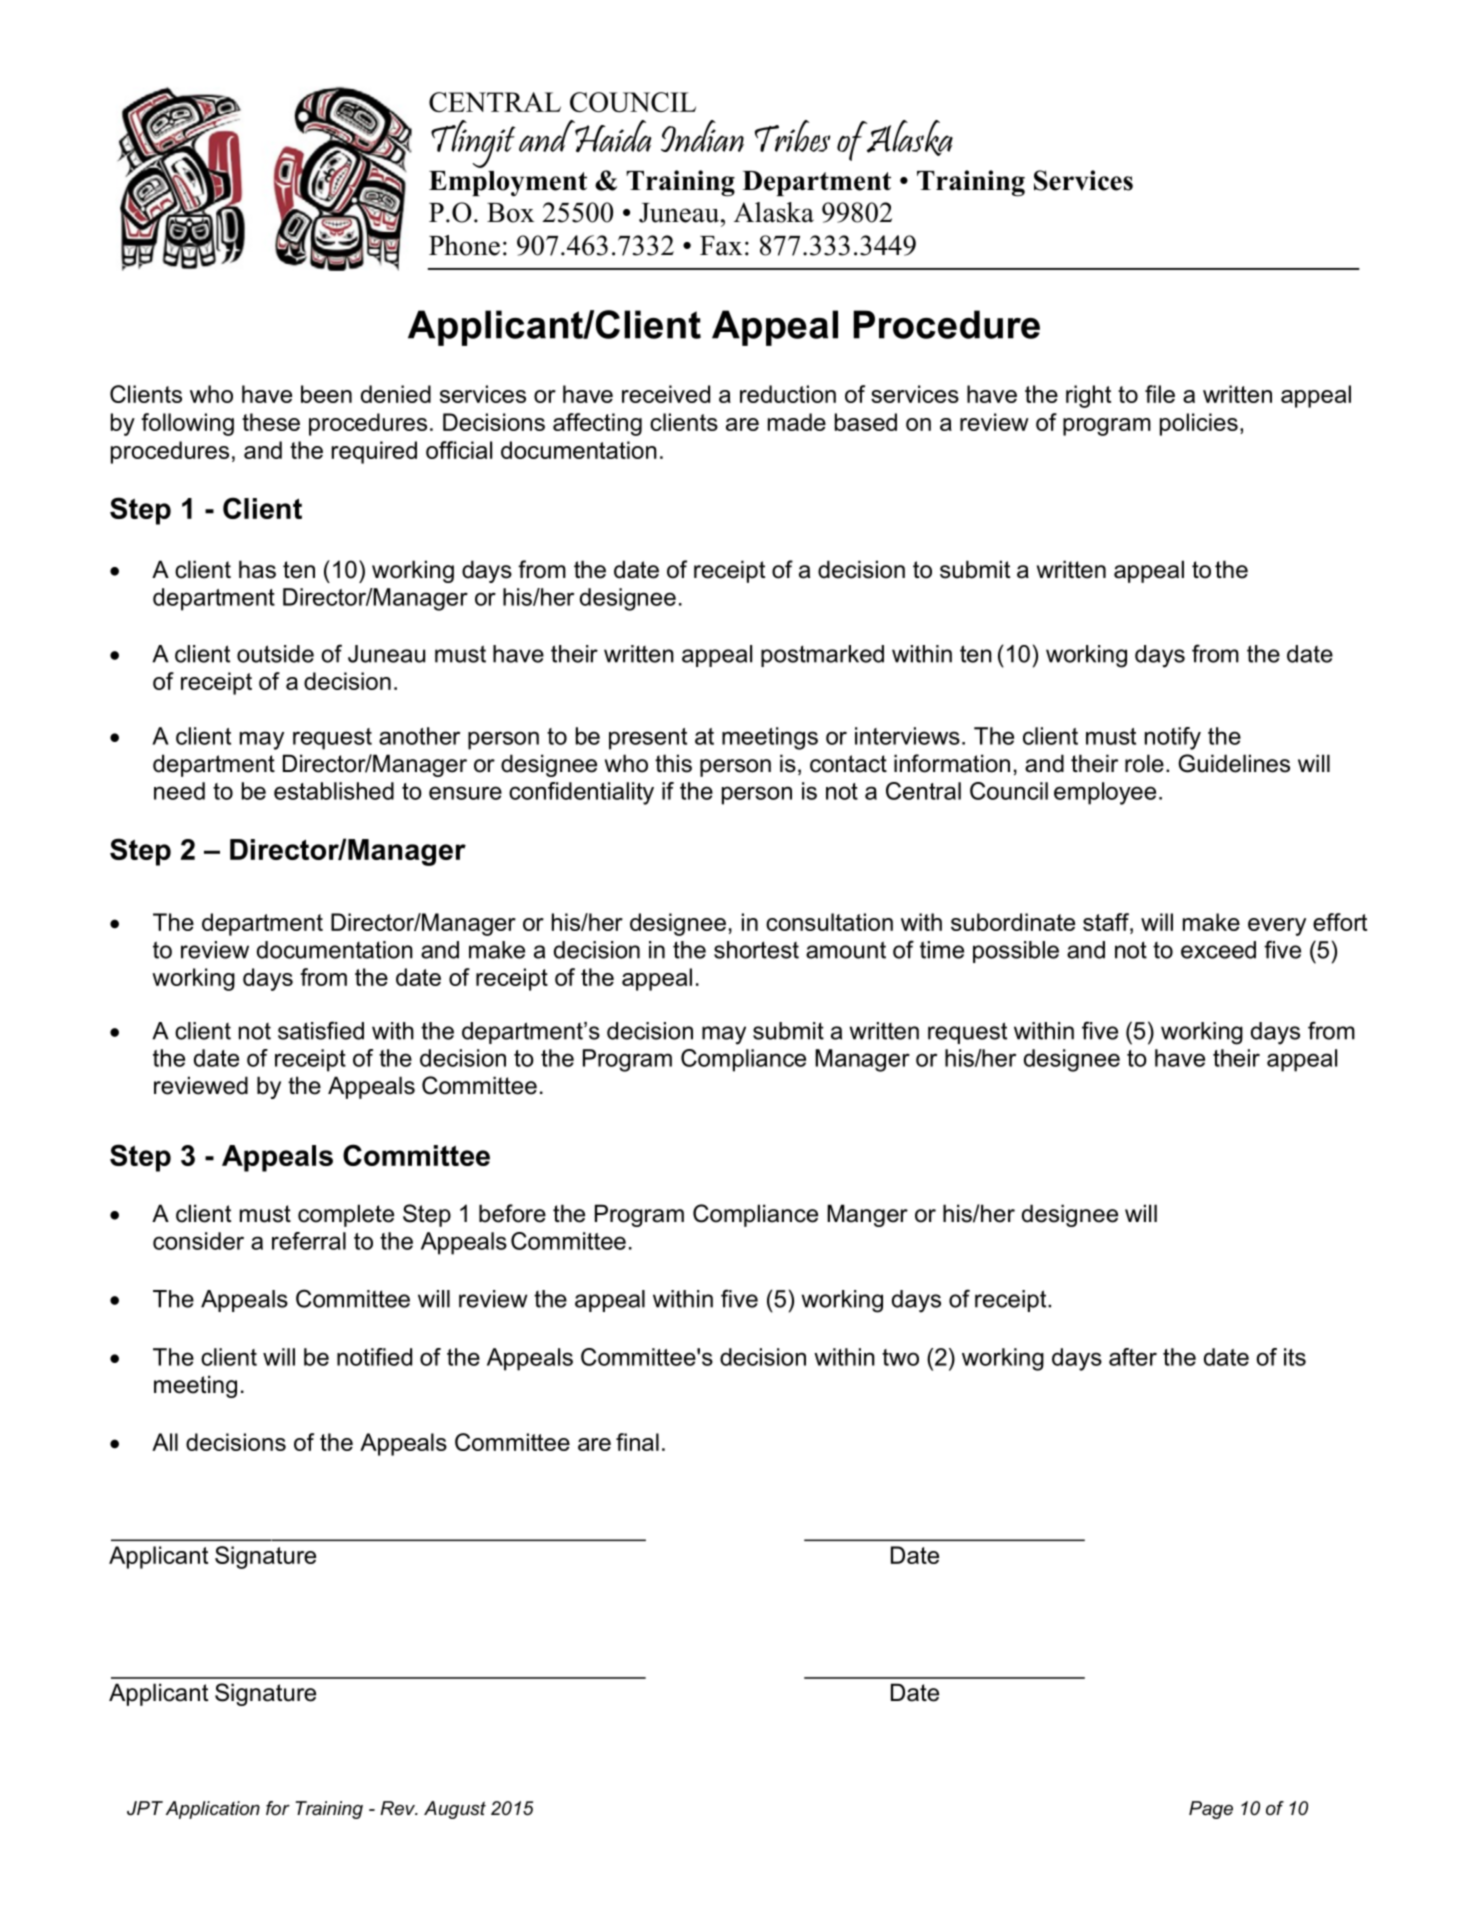  Describe the element at coordinates (673, 763) in the page. I see `this` at that location.
